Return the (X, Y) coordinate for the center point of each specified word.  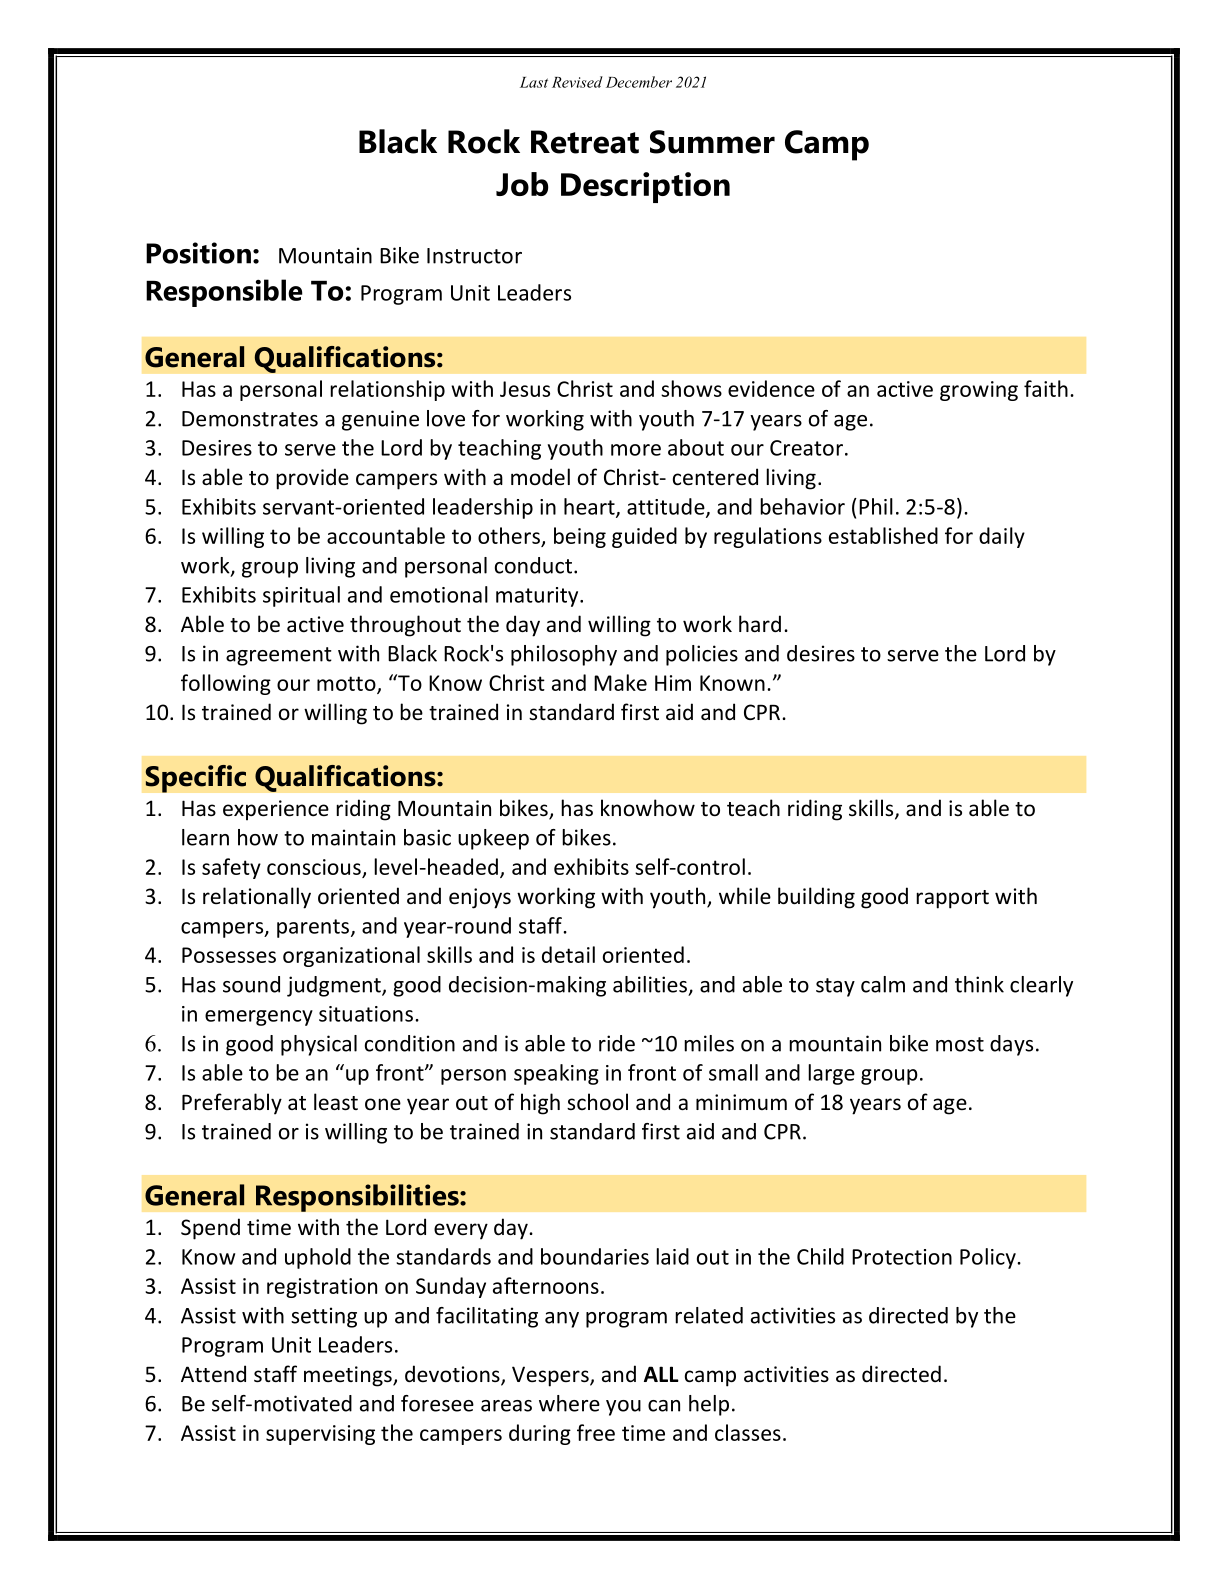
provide (312, 479)
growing (979, 391)
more (636, 450)
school (597, 1101)
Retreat (585, 142)
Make (620, 682)
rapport (952, 899)
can (664, 1406)
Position (198, 253)
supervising (320, 1435)
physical (319, 1045)
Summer (712, 142)
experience (276, 810)
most (960, 1044)
